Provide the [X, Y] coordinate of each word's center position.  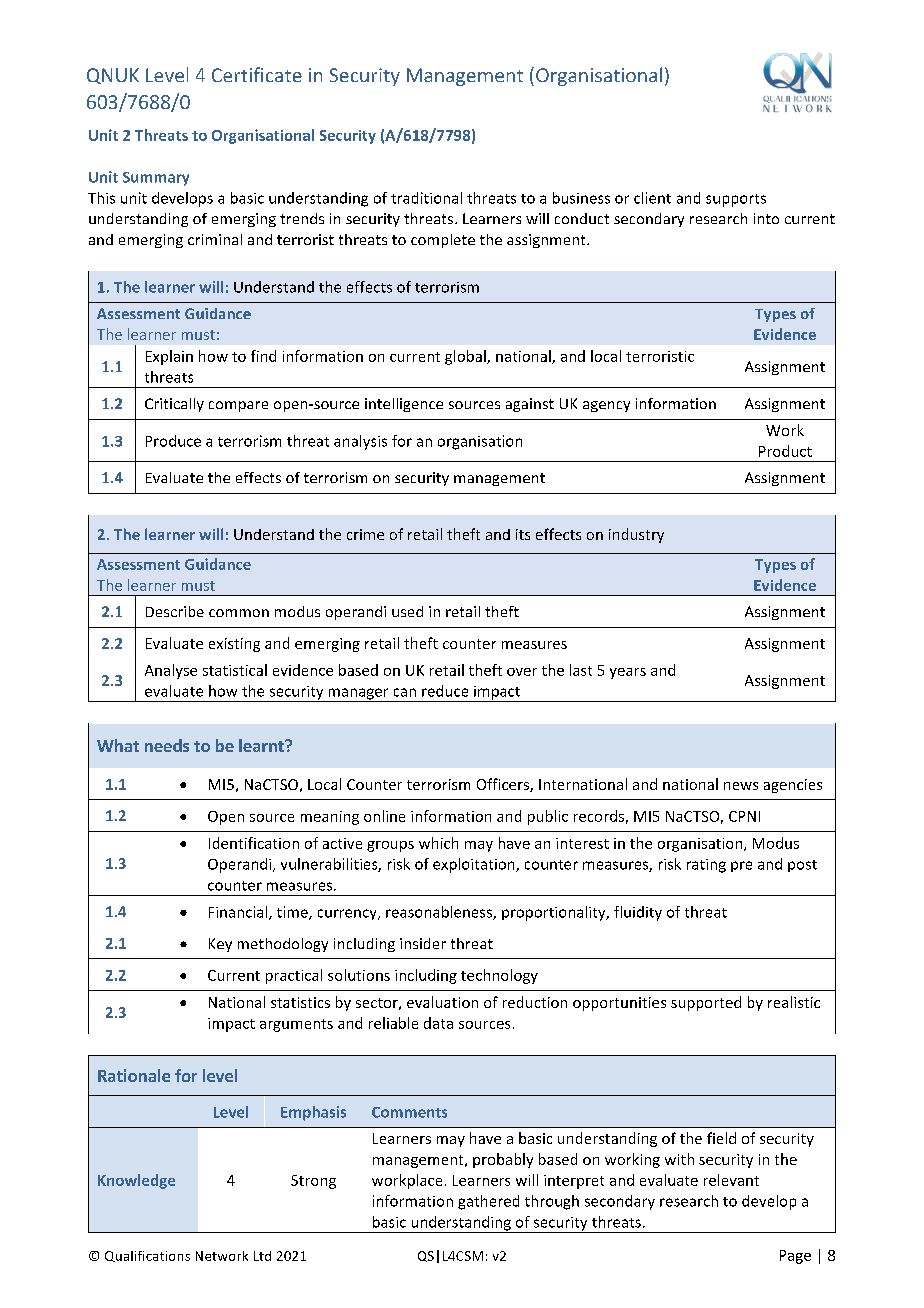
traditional [426, 198]
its [523, 534]
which [438, 843]
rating [706, 866]
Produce [173, 441]
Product [785, 451]
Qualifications [147, 1256]
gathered [488, 1202]
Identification [254, 843]
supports [736, 200]
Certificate [257, 74]
